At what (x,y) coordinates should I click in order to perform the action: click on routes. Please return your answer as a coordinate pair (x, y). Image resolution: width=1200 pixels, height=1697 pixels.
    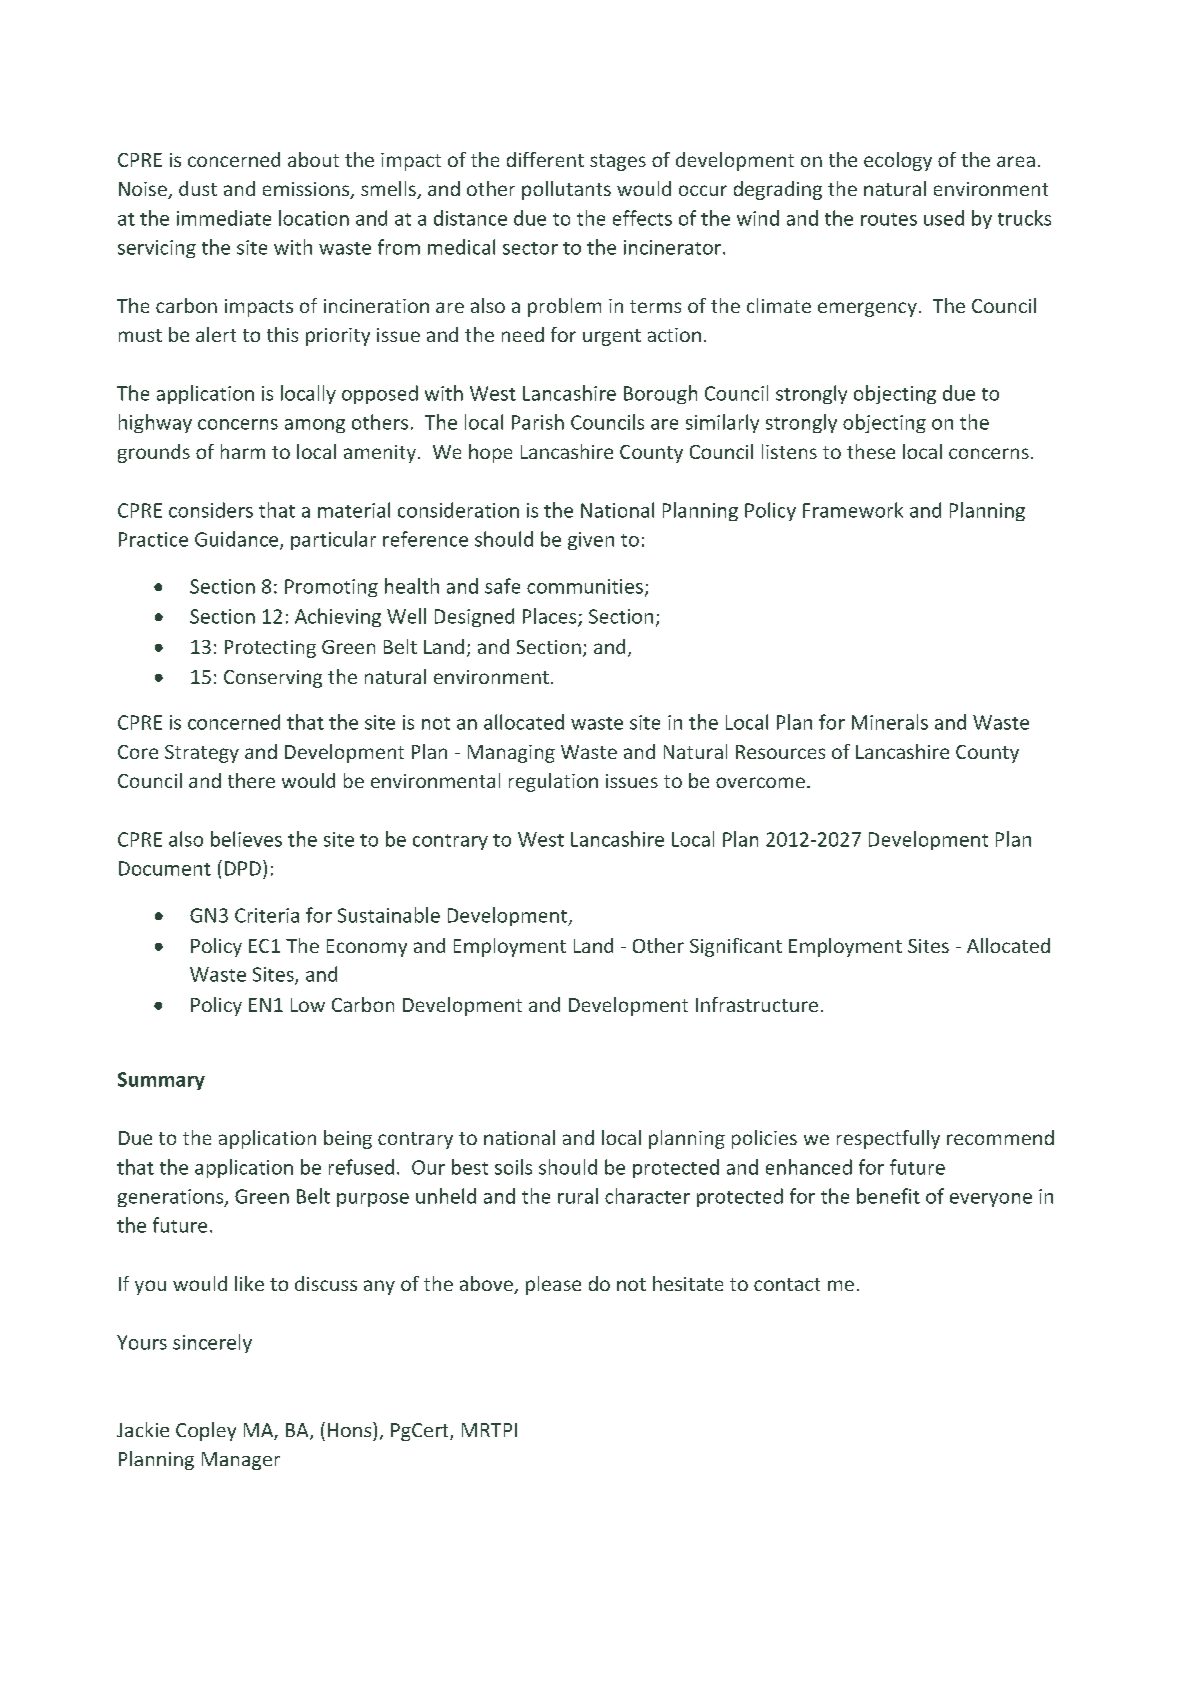
    Looking at the image, I should click on (889, 219).
